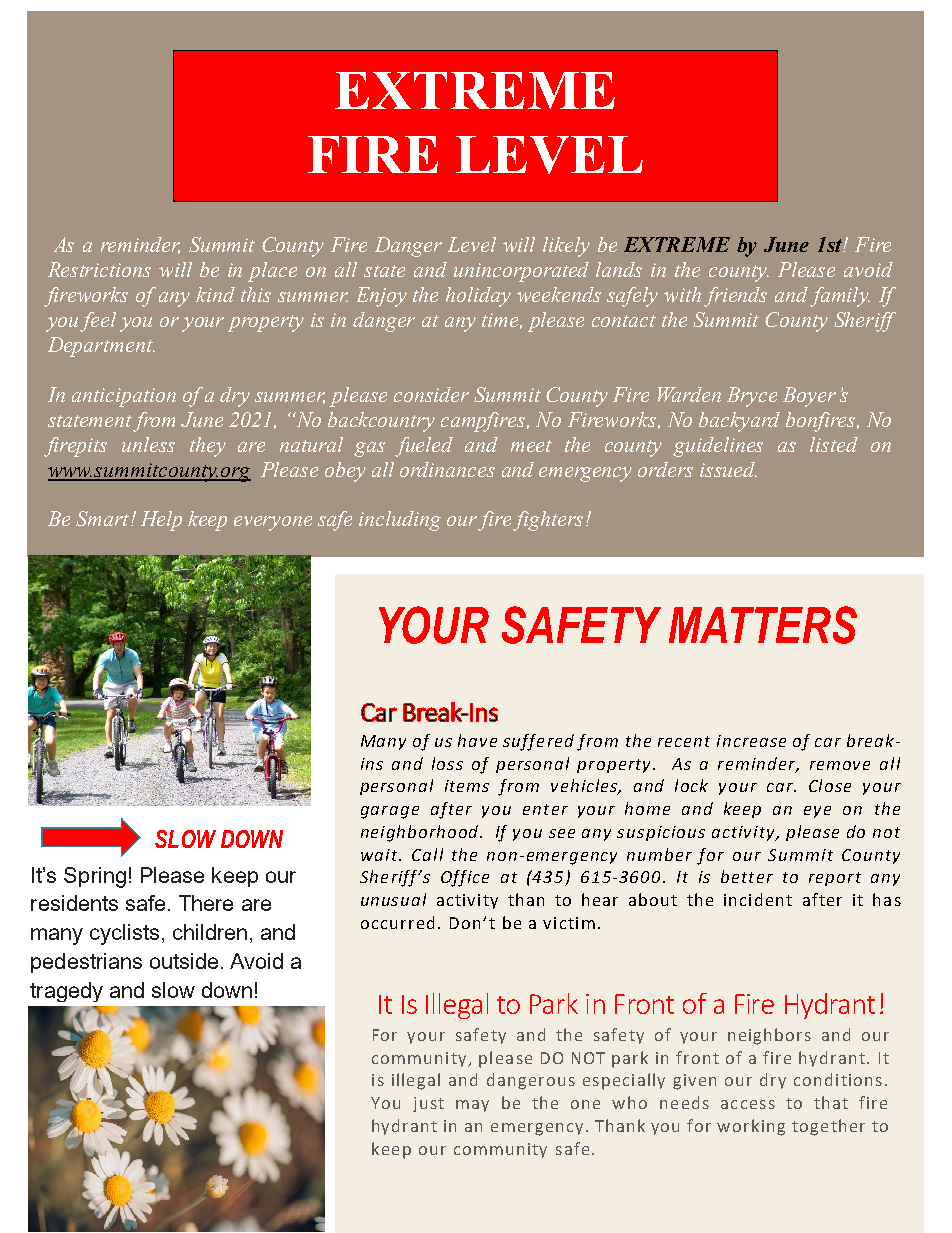 Image resolution: width=952 pixels, height=1233 pixels. What do you see at coordinates (735, 297) in the screenshot?
I see `friends` at bounding box center [735, 297].
